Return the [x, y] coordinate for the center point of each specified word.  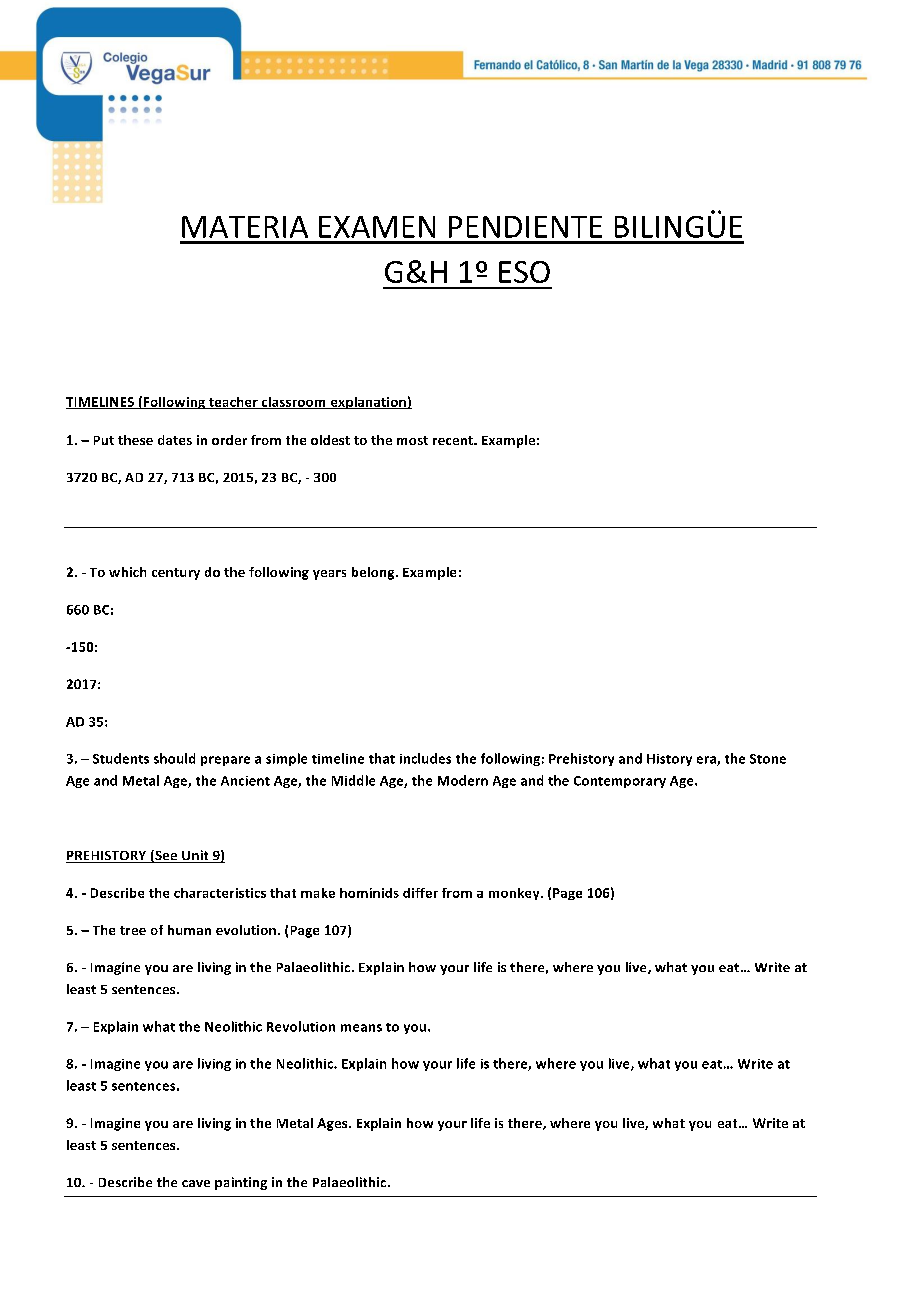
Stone [768, 759]
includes [425, 758]
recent [454, 440]
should [174, 758]
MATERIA [245, 227]
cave [196, 1183]
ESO [524, 272]
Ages [333, 1124]
